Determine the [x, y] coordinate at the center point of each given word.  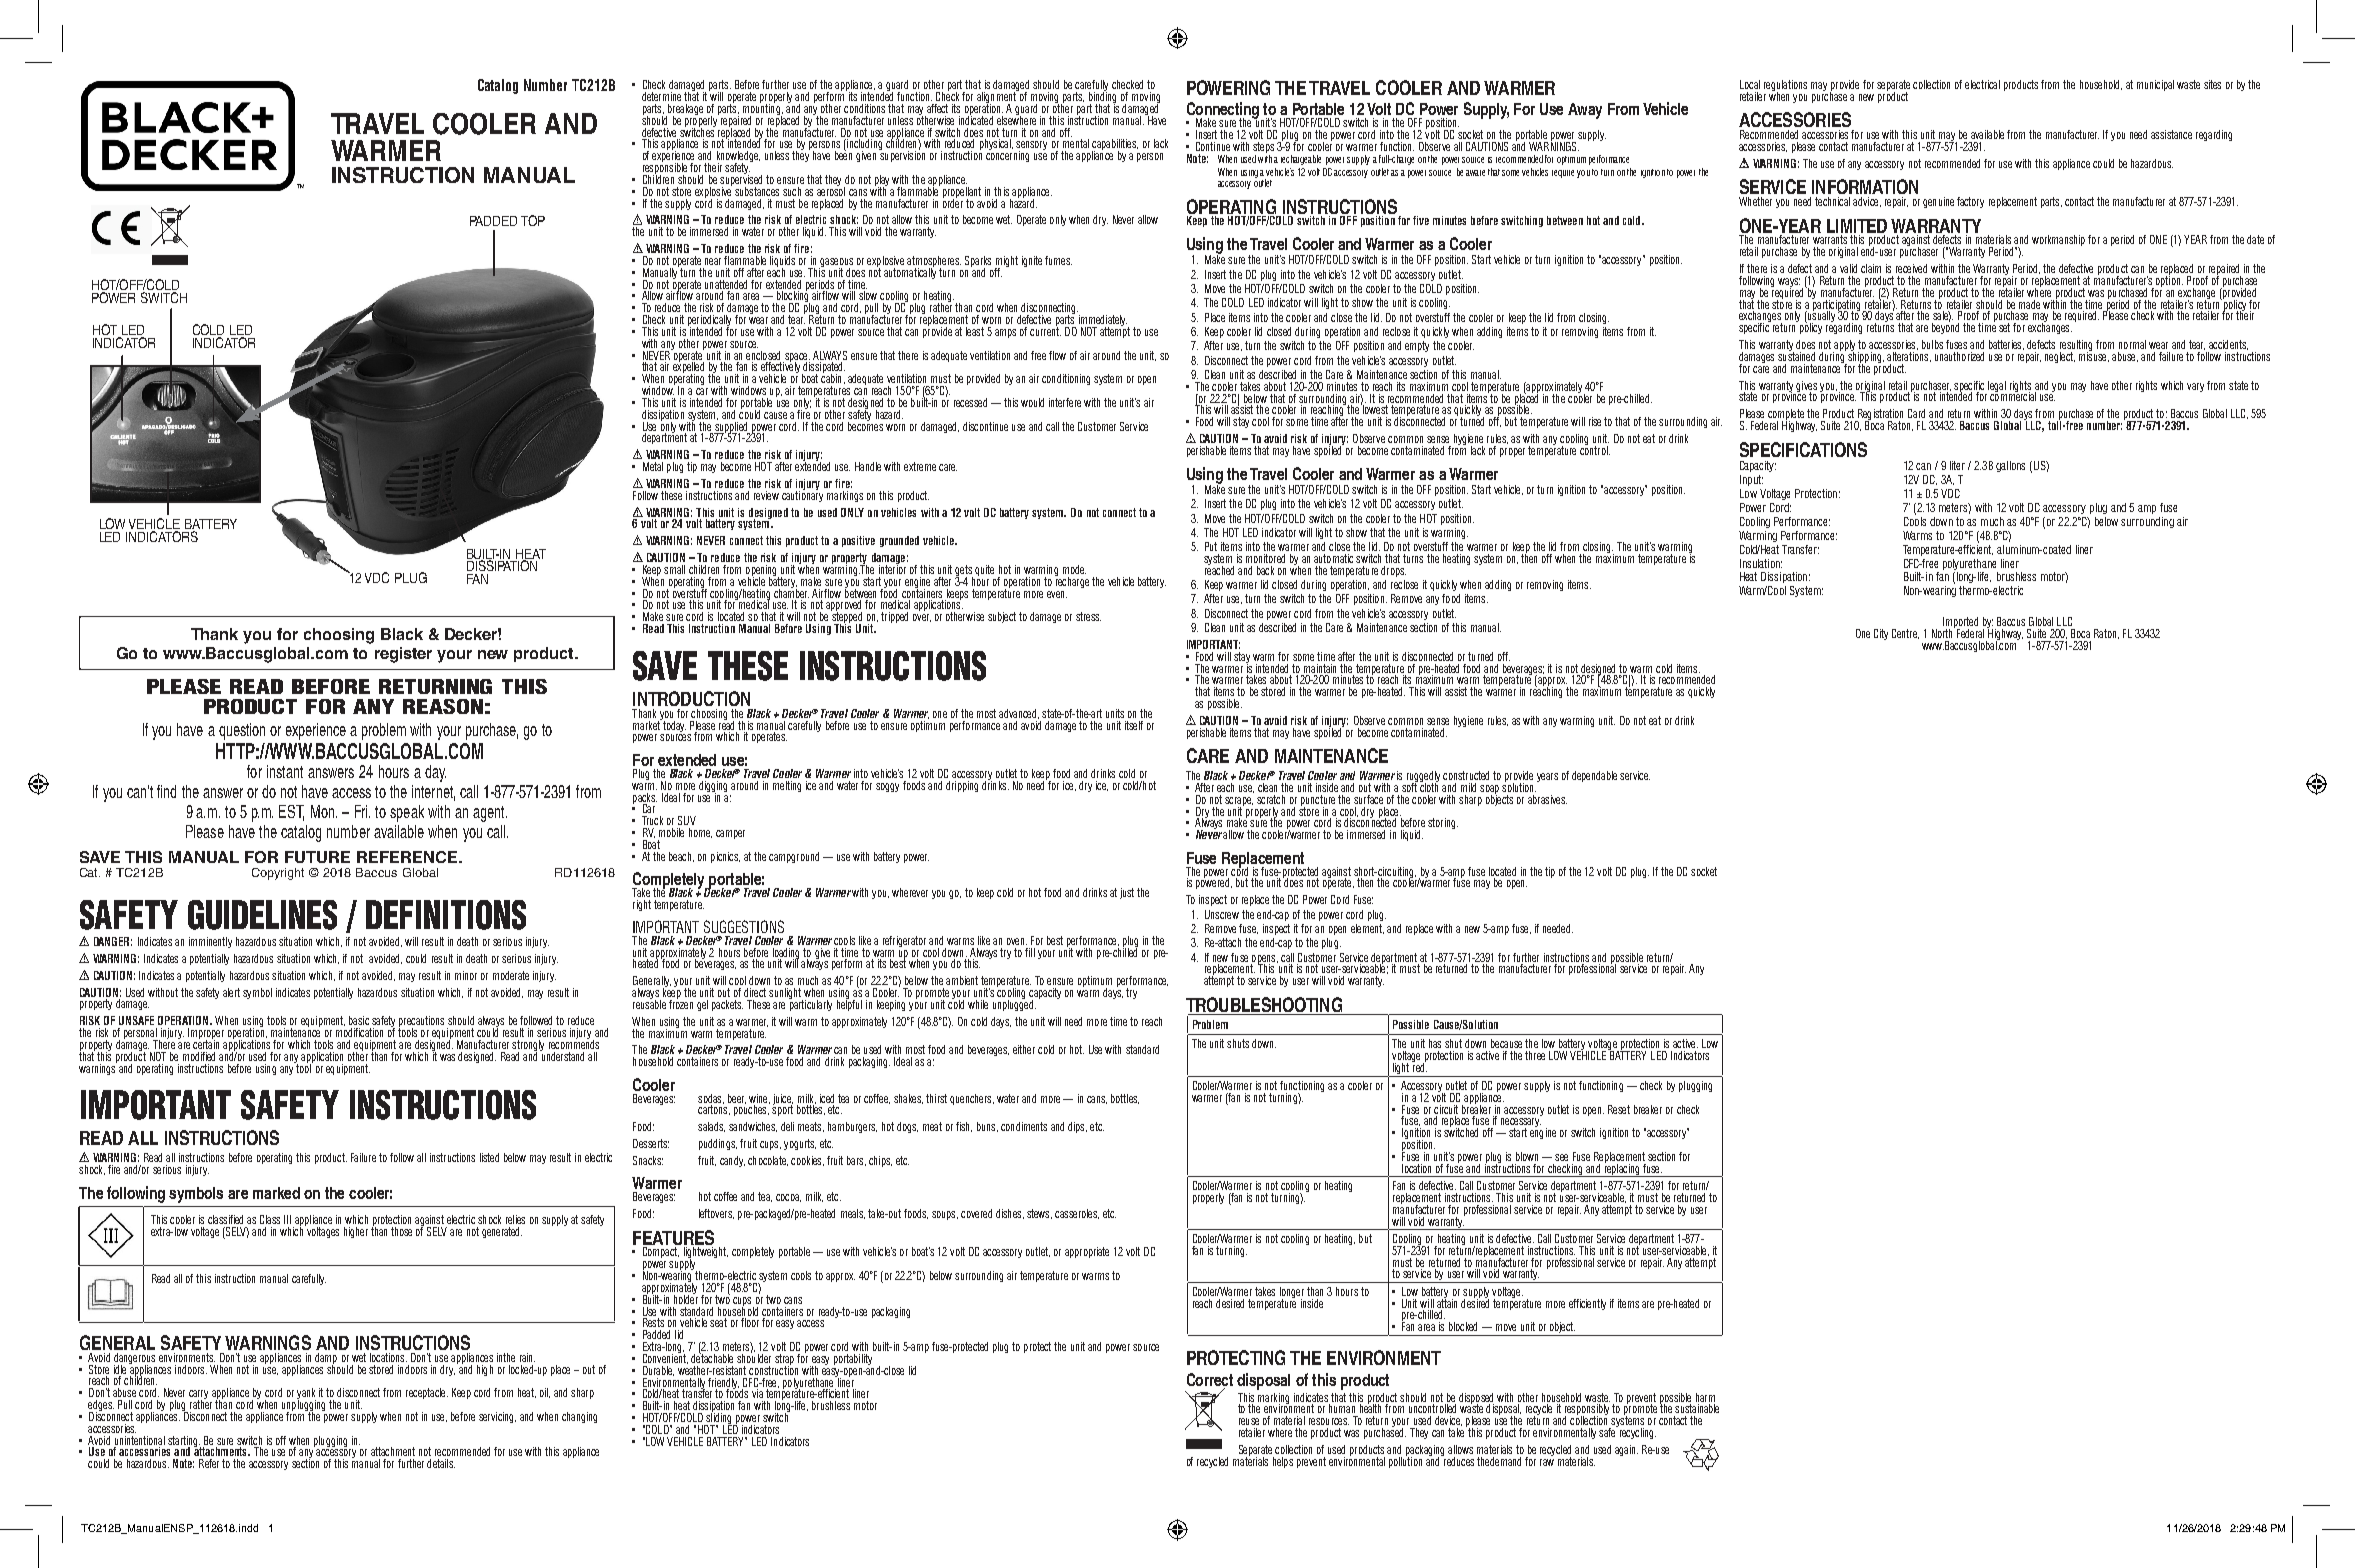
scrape [1239, 802]
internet [433, 792]
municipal [2155, 85]
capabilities [1115, 146]
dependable [1594, 776]
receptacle [427, 1393]
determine [661, 96]
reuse [1249, 1421]
